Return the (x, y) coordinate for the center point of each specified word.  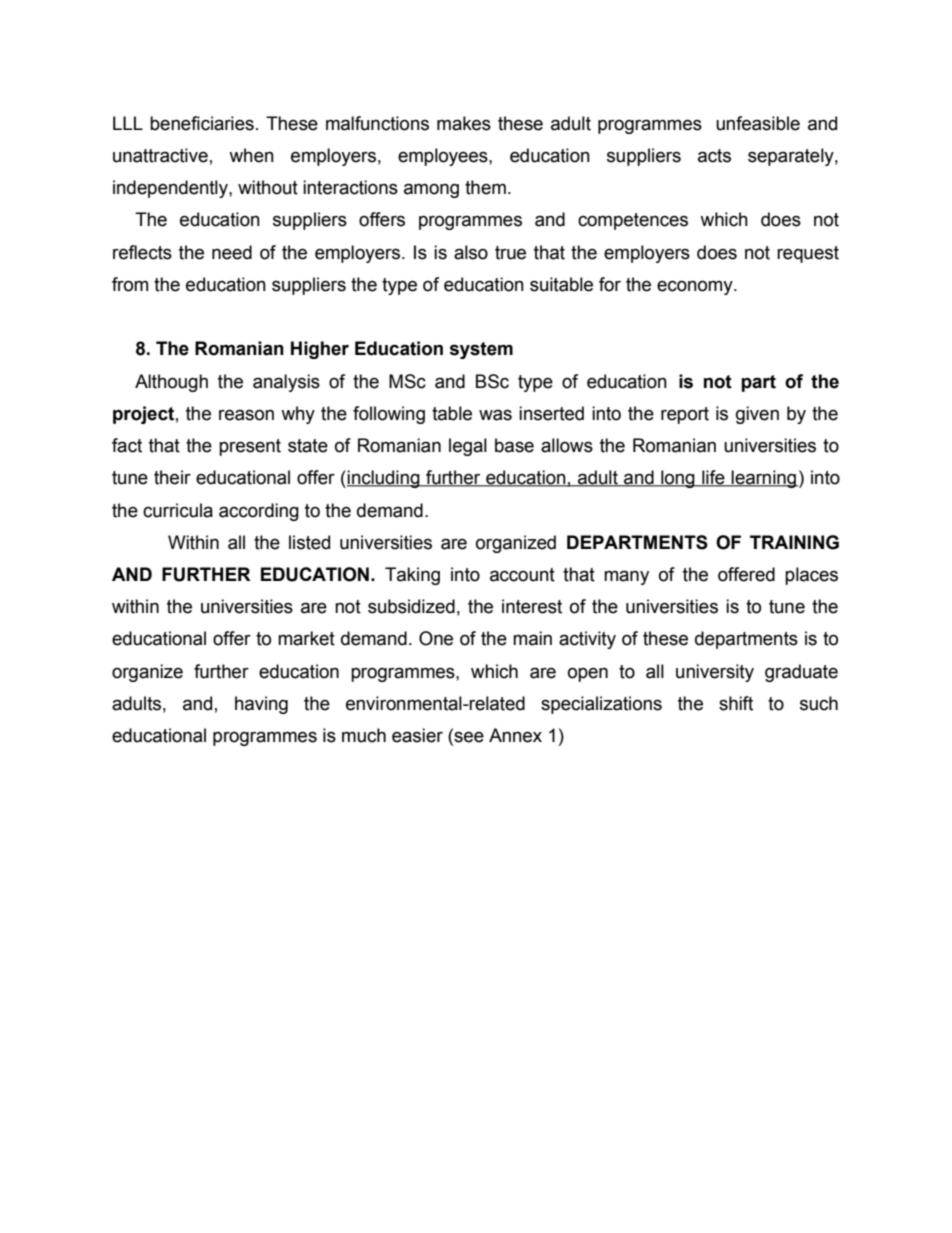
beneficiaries (202, 123)
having (261, 705)
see (468, 737)
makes (464, 123)
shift (736, 703)
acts (714, 156)
